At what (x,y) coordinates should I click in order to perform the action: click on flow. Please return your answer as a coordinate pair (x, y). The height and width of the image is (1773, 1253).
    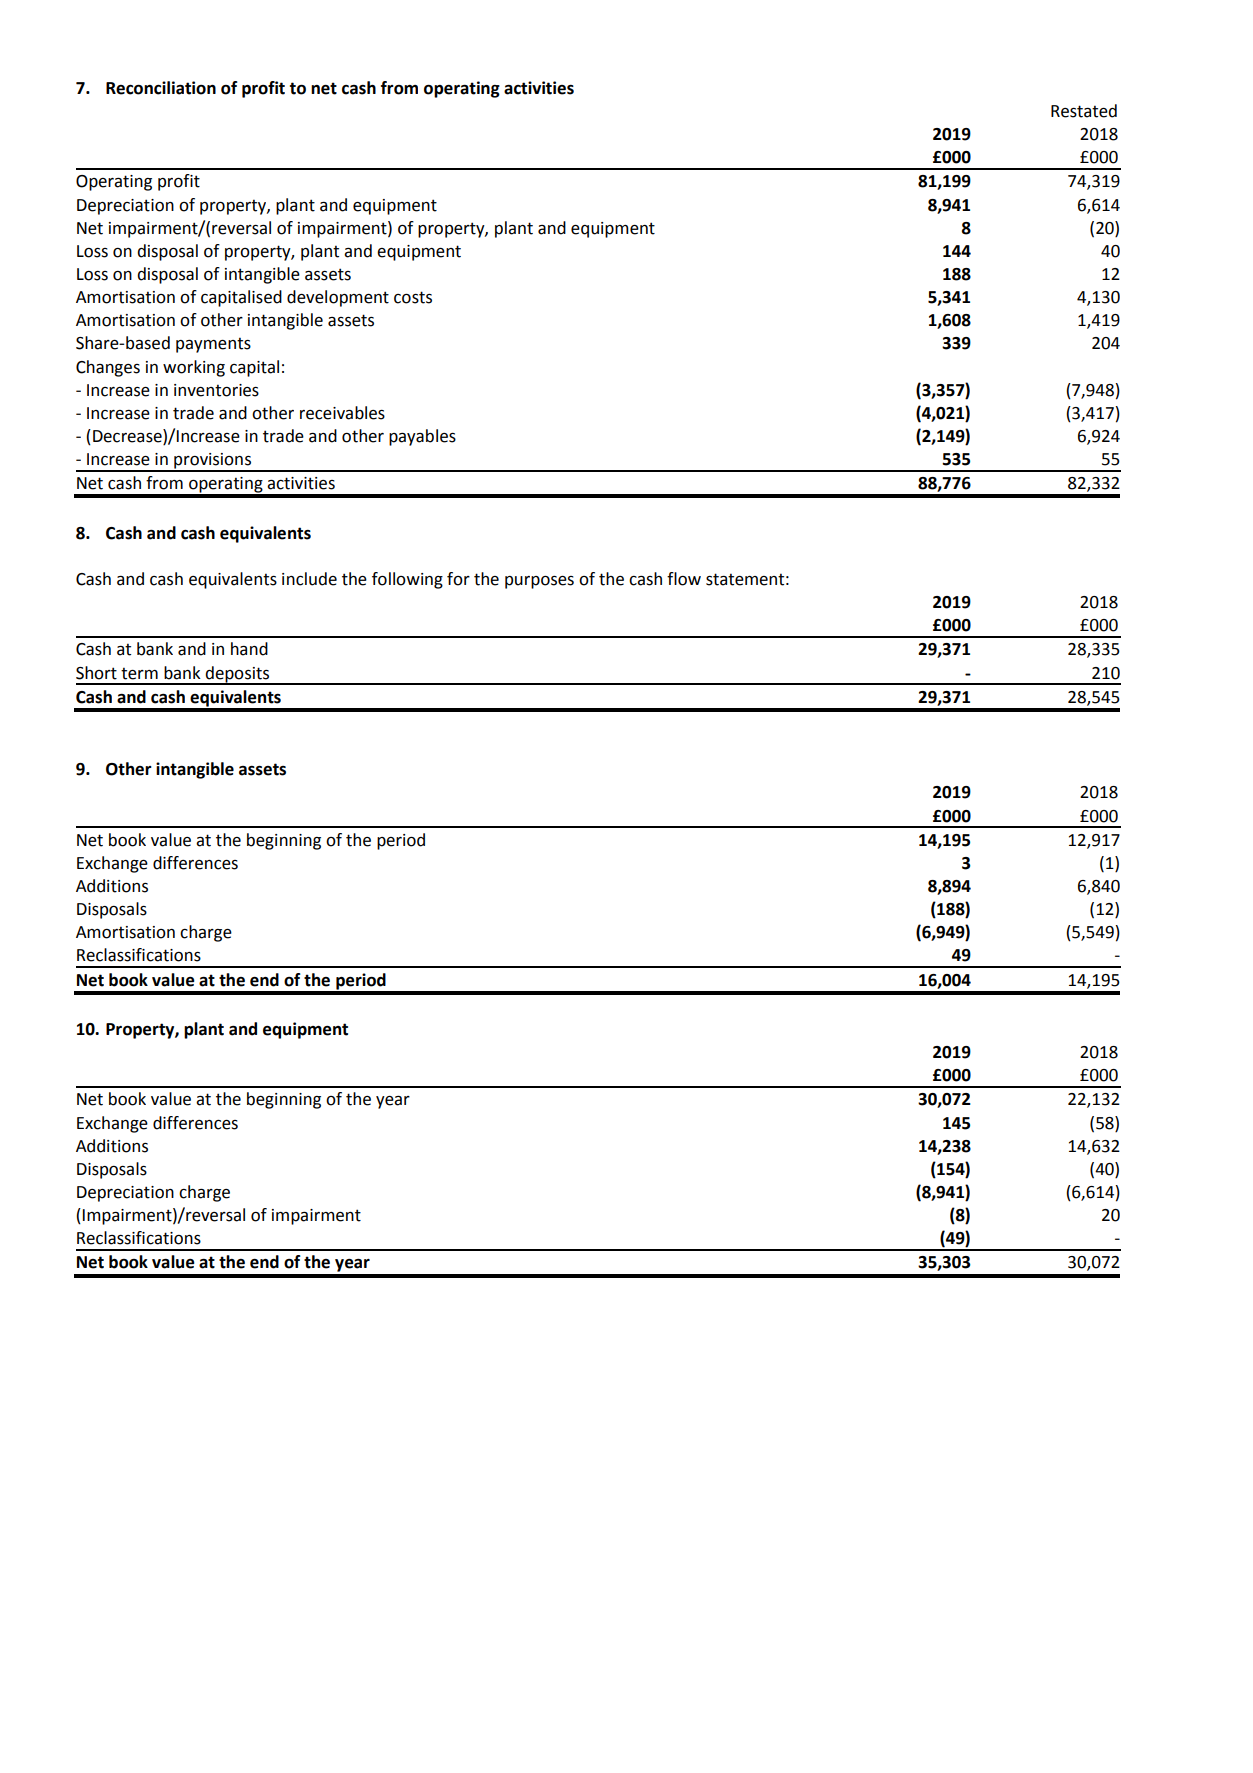
    Looking at the image, I should click on (684, 579).
